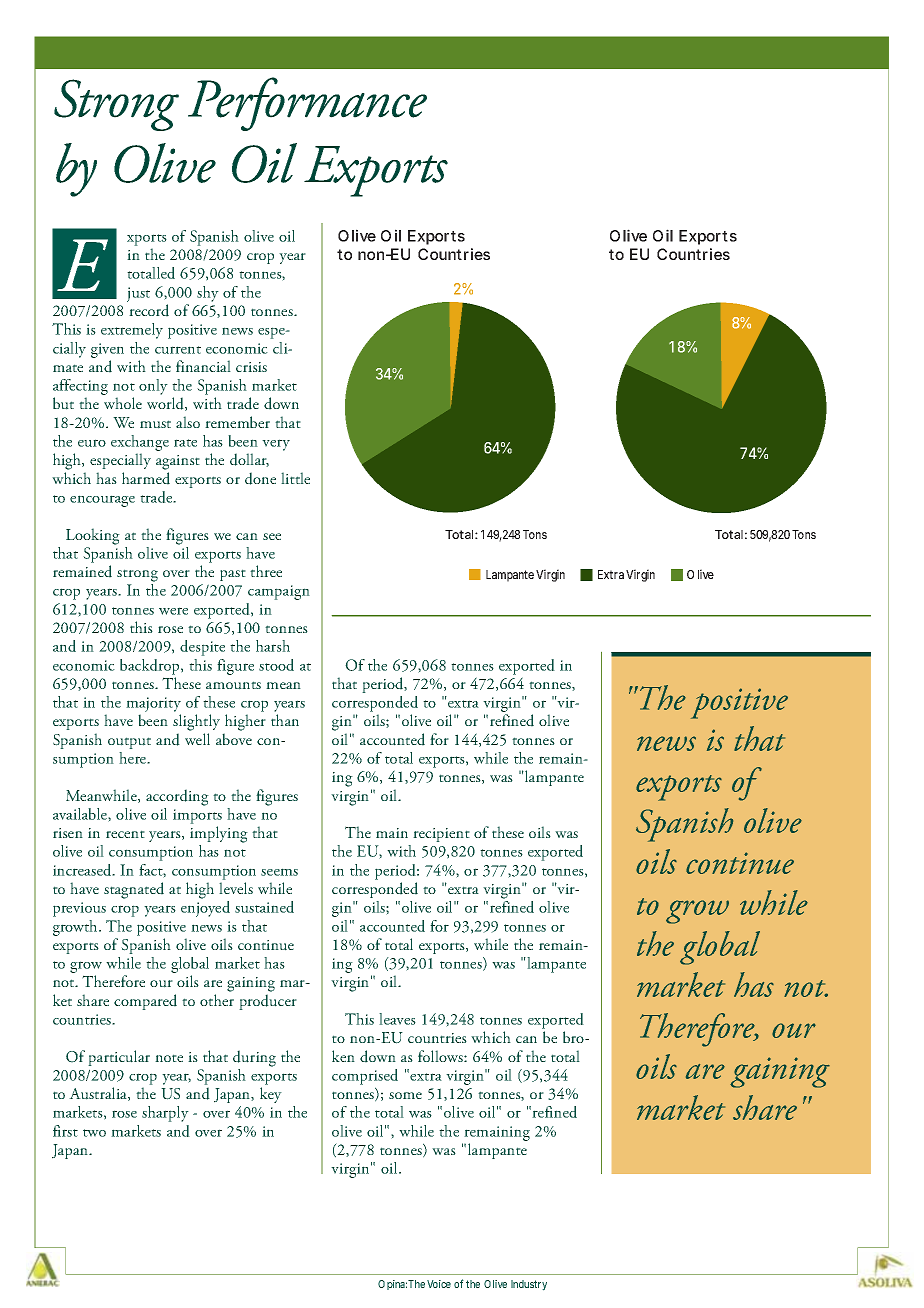  What do you see at coordinates (307, 104) in the image?
I see `Performance` at bounding box center [307, 104].
